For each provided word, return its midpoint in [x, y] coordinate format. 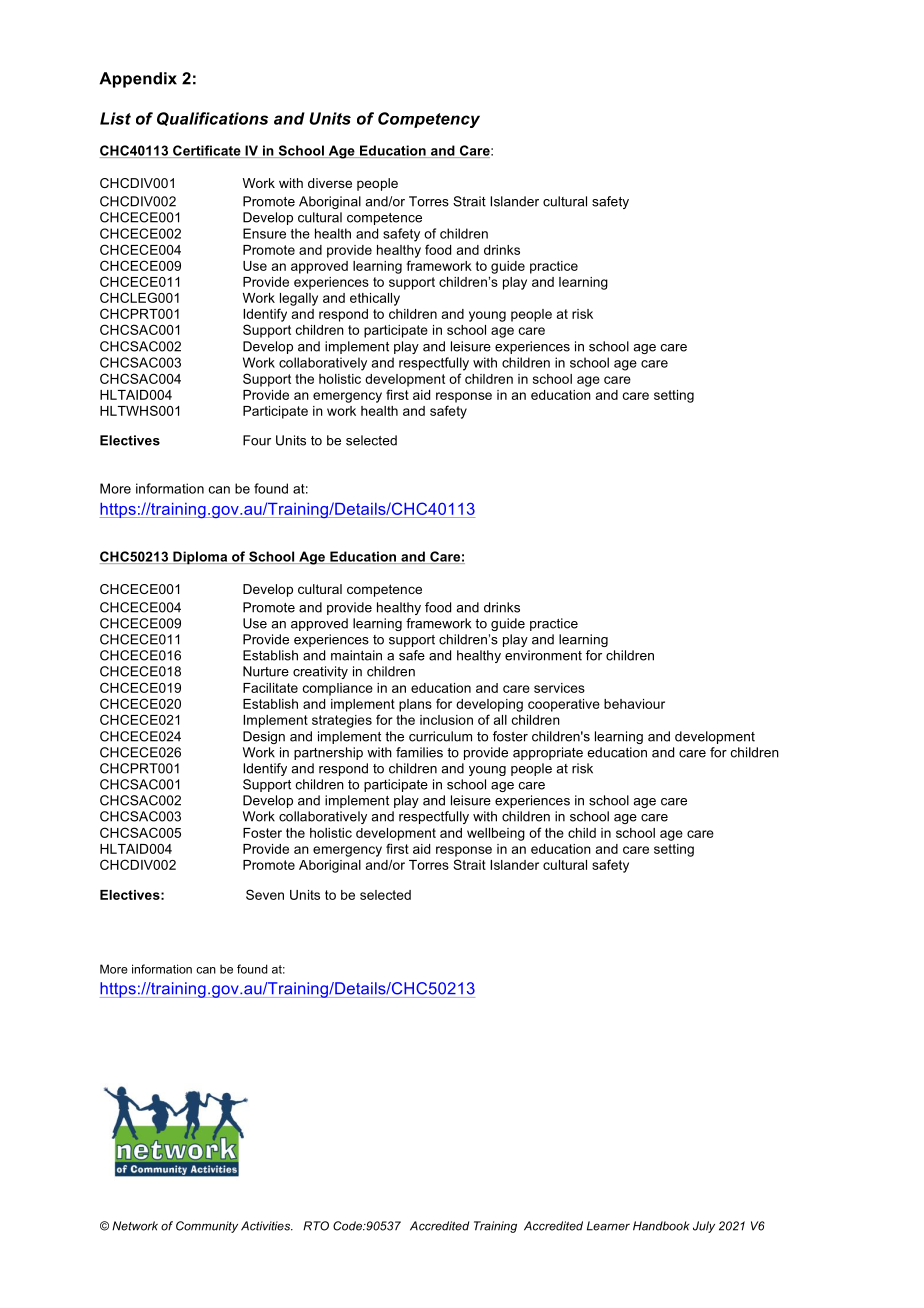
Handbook [661, 1226]
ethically [375, 299]
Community [207, 1227]
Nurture [266, 671]
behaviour [634, 704]
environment [543, 655]
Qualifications [212, 119]
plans [415, 705]
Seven [265, 894]
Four [257, 440]
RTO [316, 1226]
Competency [429, 120]
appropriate [548, 753]
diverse [330, 183]
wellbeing [496, 834]
